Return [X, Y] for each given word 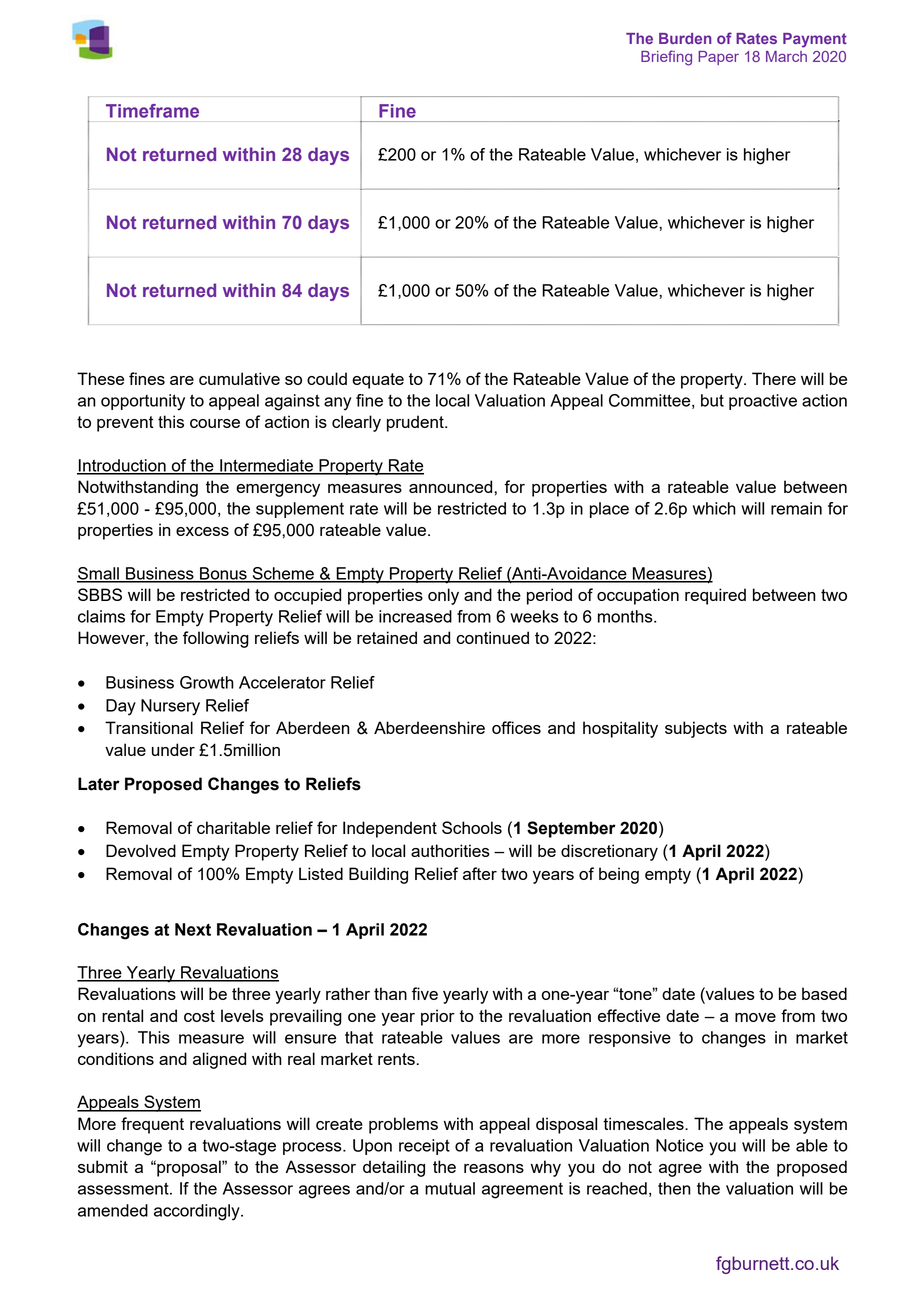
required [715, 596]
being [619, 875]
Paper [718, 58]
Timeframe [152, 111]
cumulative [239, 378]
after [480, 873]
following [216, 639]
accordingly [198, 1212]
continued [492, 637]
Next [193, 929]
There [774, 378]
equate [378, 381]
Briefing [666, 58]
